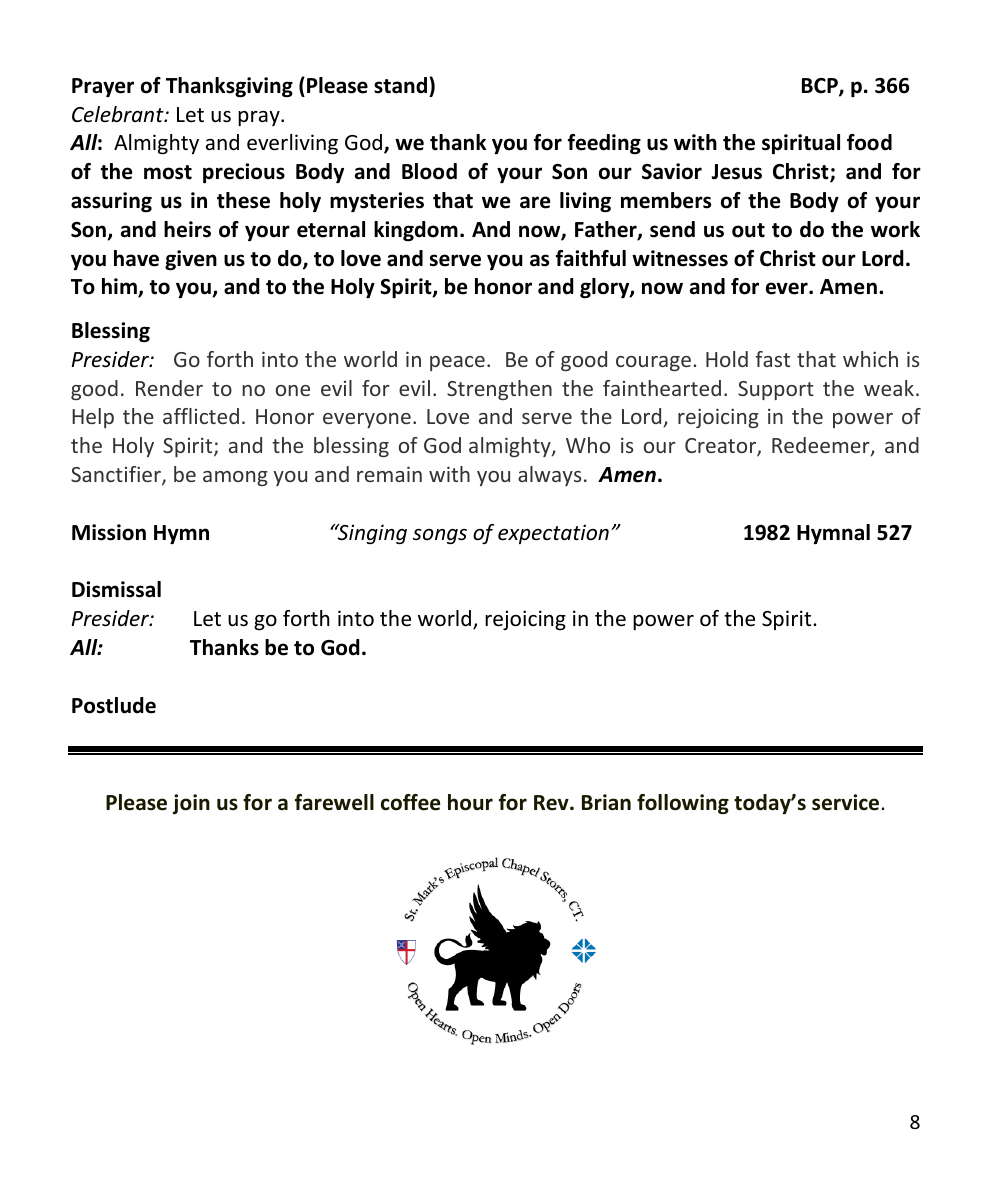 This screenshot has width=991, height=1204. What do you see at coordinates (457, 363) in the screenshot?
I see `peace` at bounding box center [457, 363].
